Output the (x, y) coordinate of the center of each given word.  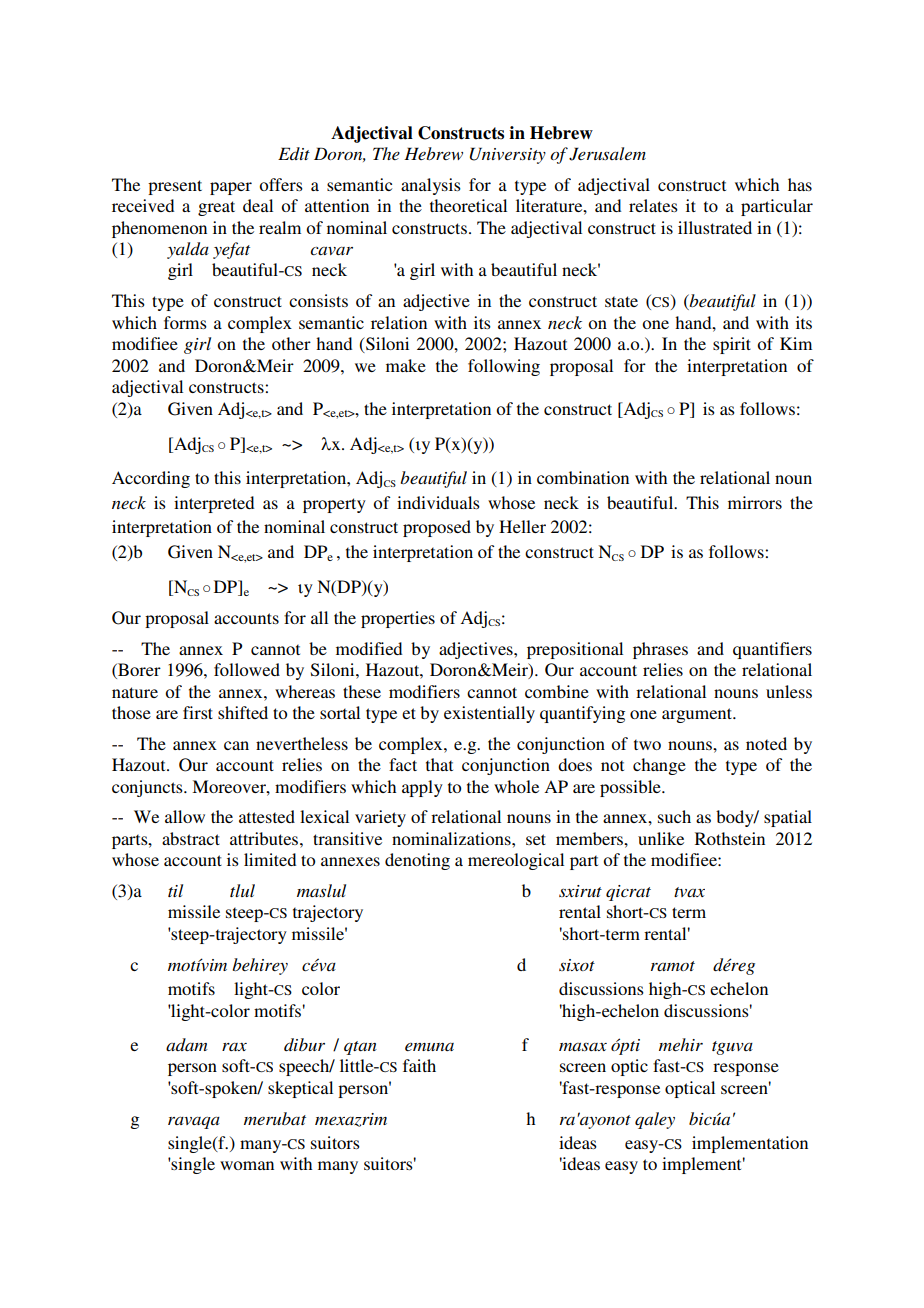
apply (422, 788)
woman (247, 1165)
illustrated (715, 227)
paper (231, 188)
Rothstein (730, 838)
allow (185, 816)
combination (583, 477)
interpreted (214, 504)
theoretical (468, 205)
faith (419, 1065)
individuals (438, 502)
